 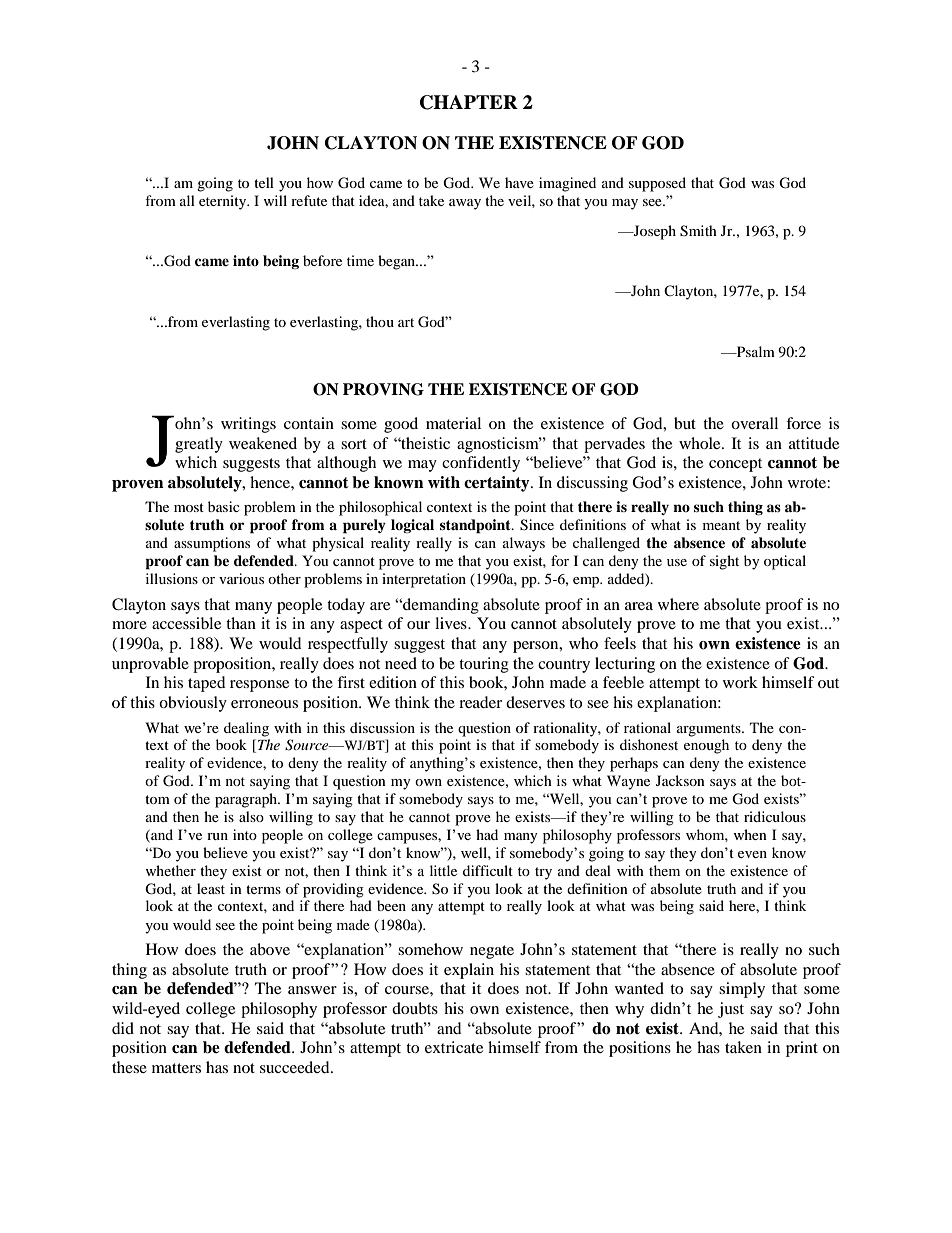 What do you see at coordinates (454, 1047) in the screenshot?
I see `extricate` at bounding box center [454, 1047].
